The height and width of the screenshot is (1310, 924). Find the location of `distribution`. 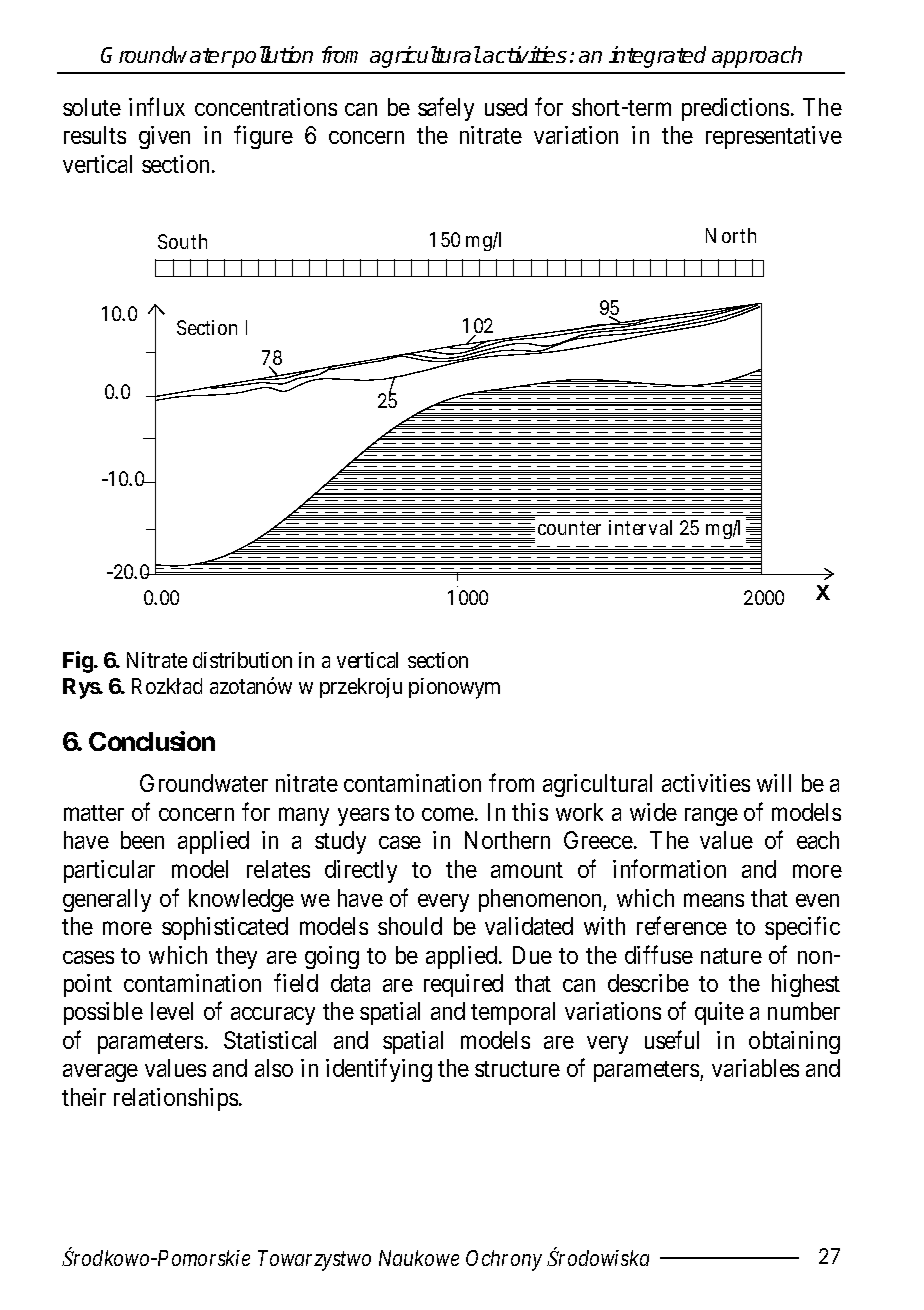

distribution is located at coordinates (242, 660).
